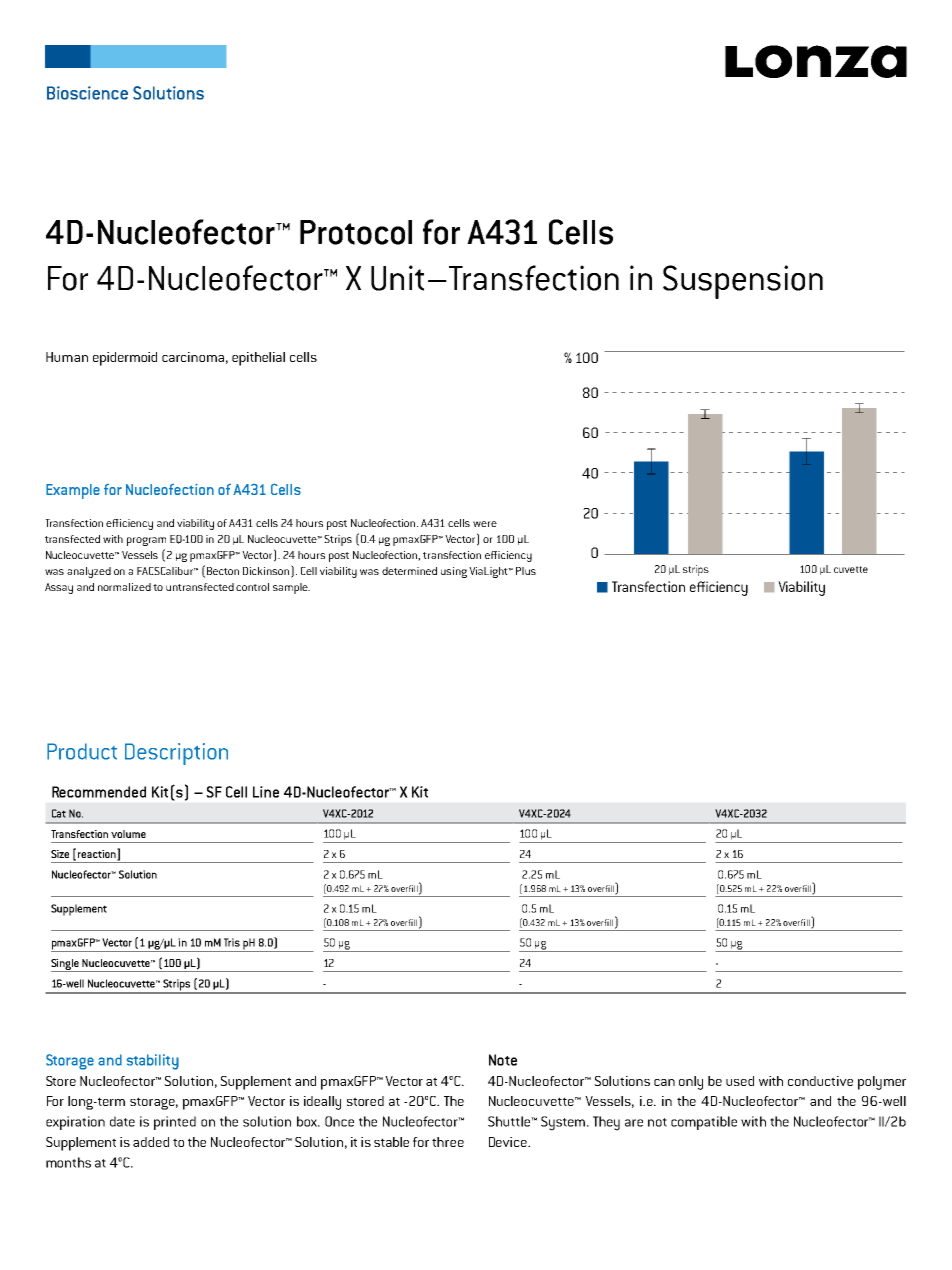 This screenshot has height=1270, width=952. What do you see at coordinates (87, 93) in the screenshot?
I see `Bioscience` at bounding box center [87, 93].
